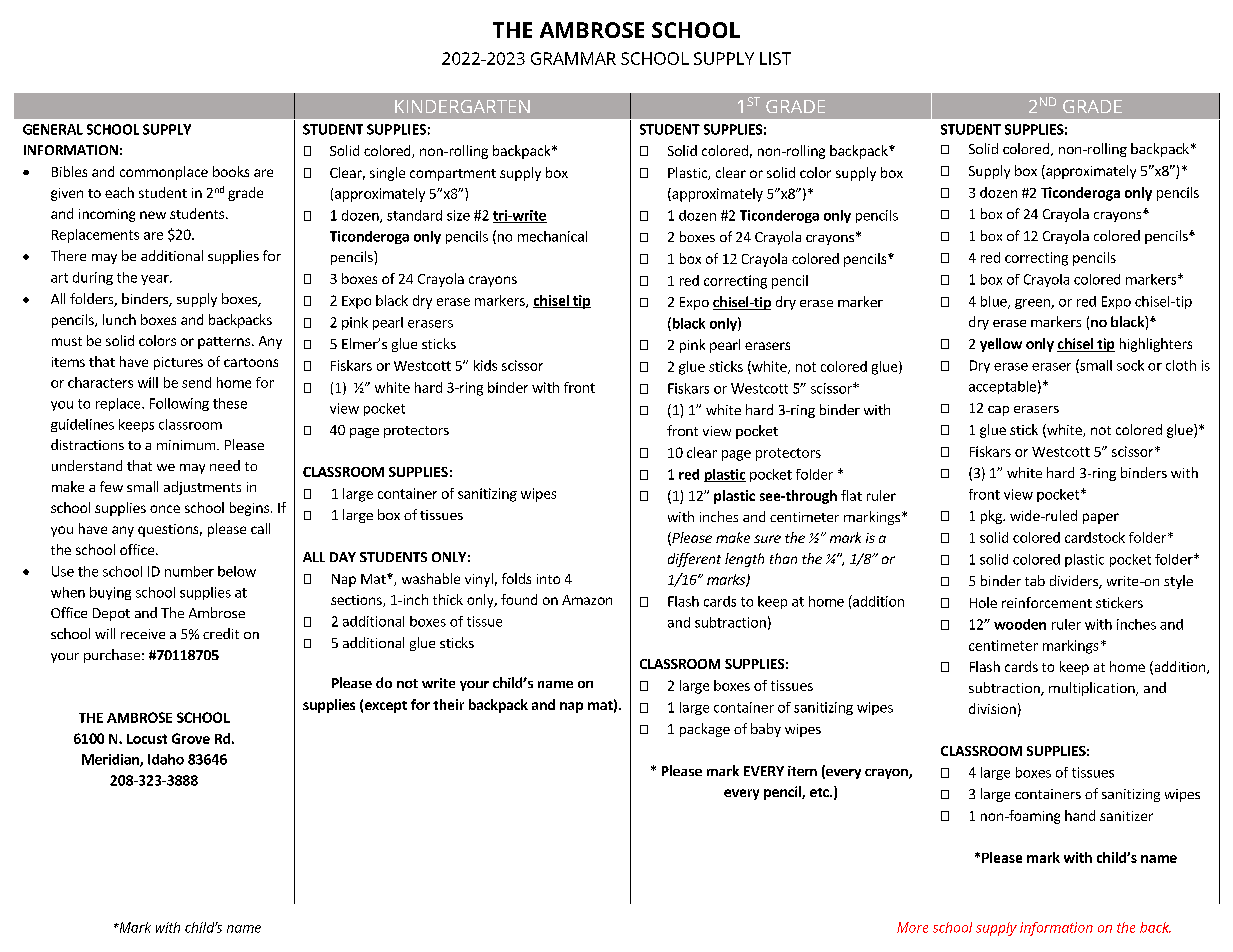 This image has width=1233, height=952. I want to click on pkg, so click(992, 517).
